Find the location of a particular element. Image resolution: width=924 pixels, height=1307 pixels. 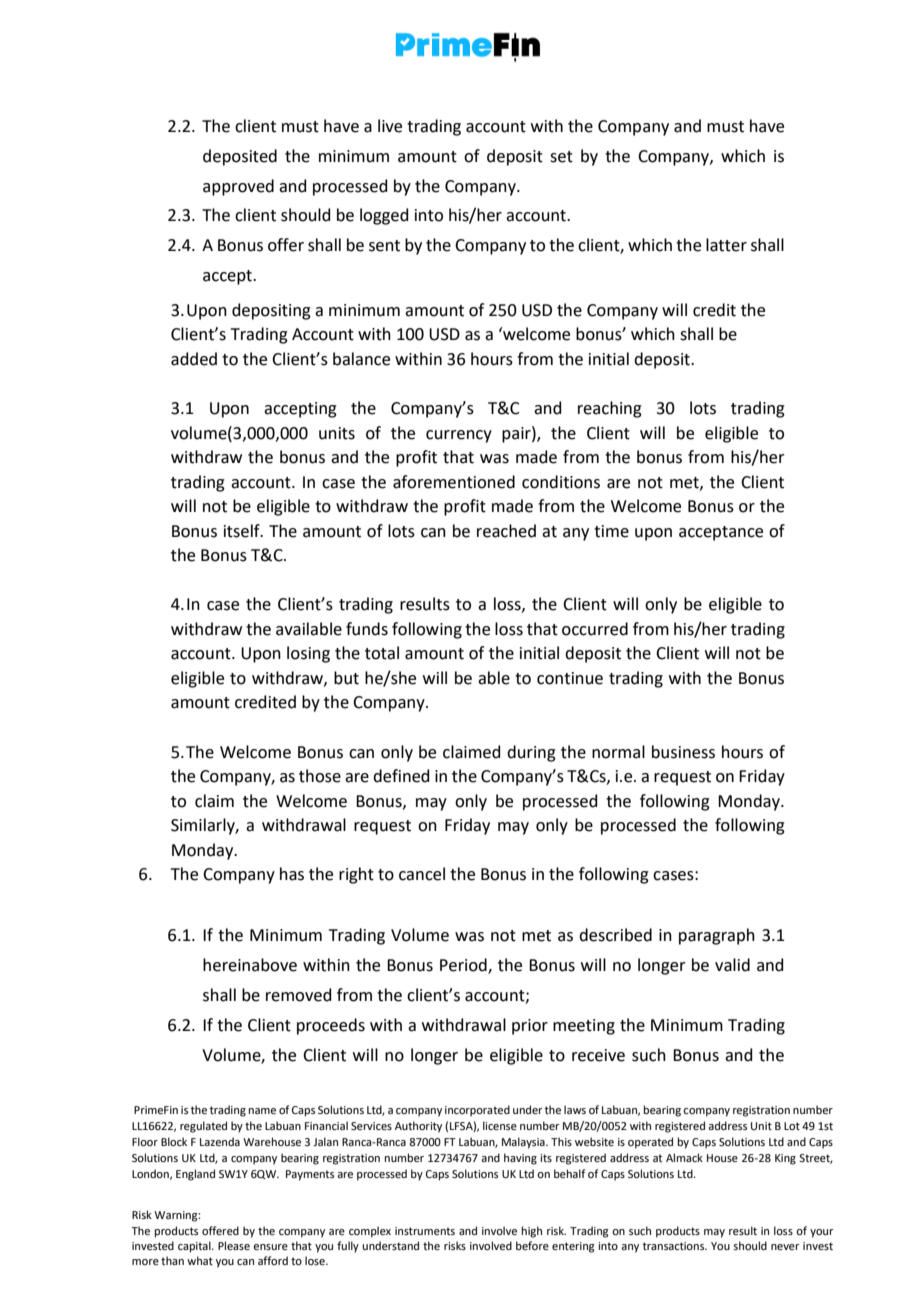

added is located at coordinates (194, 359).
